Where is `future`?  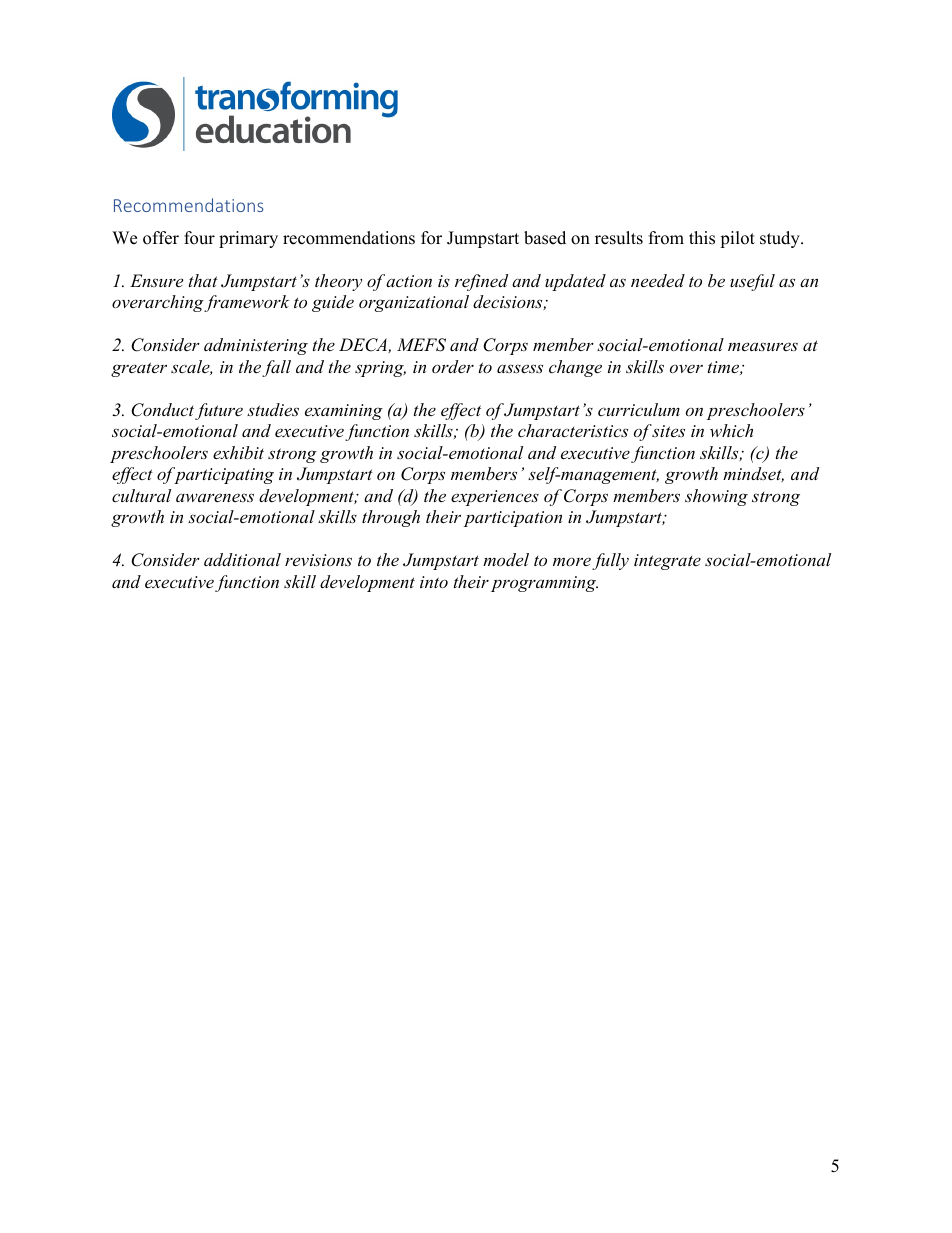 future is located at coordinates (219, 411).
